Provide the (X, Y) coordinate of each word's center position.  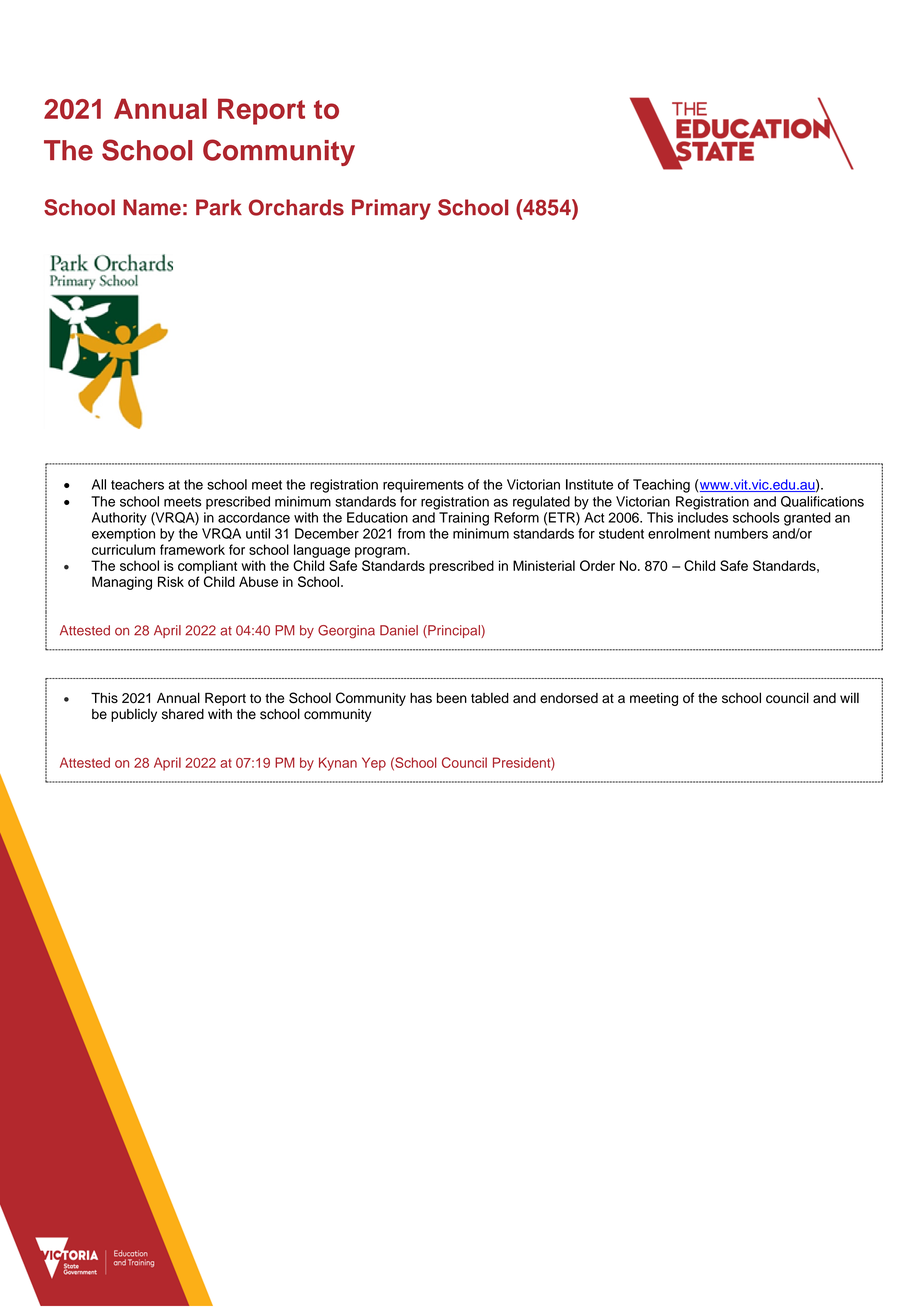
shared (183, 714)
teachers (137, 484)
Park (219, 207)
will (849, 697)
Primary (391, 209)
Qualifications (822, 501)
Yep (374, 764)
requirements (423, 486)
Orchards (296, 207)
